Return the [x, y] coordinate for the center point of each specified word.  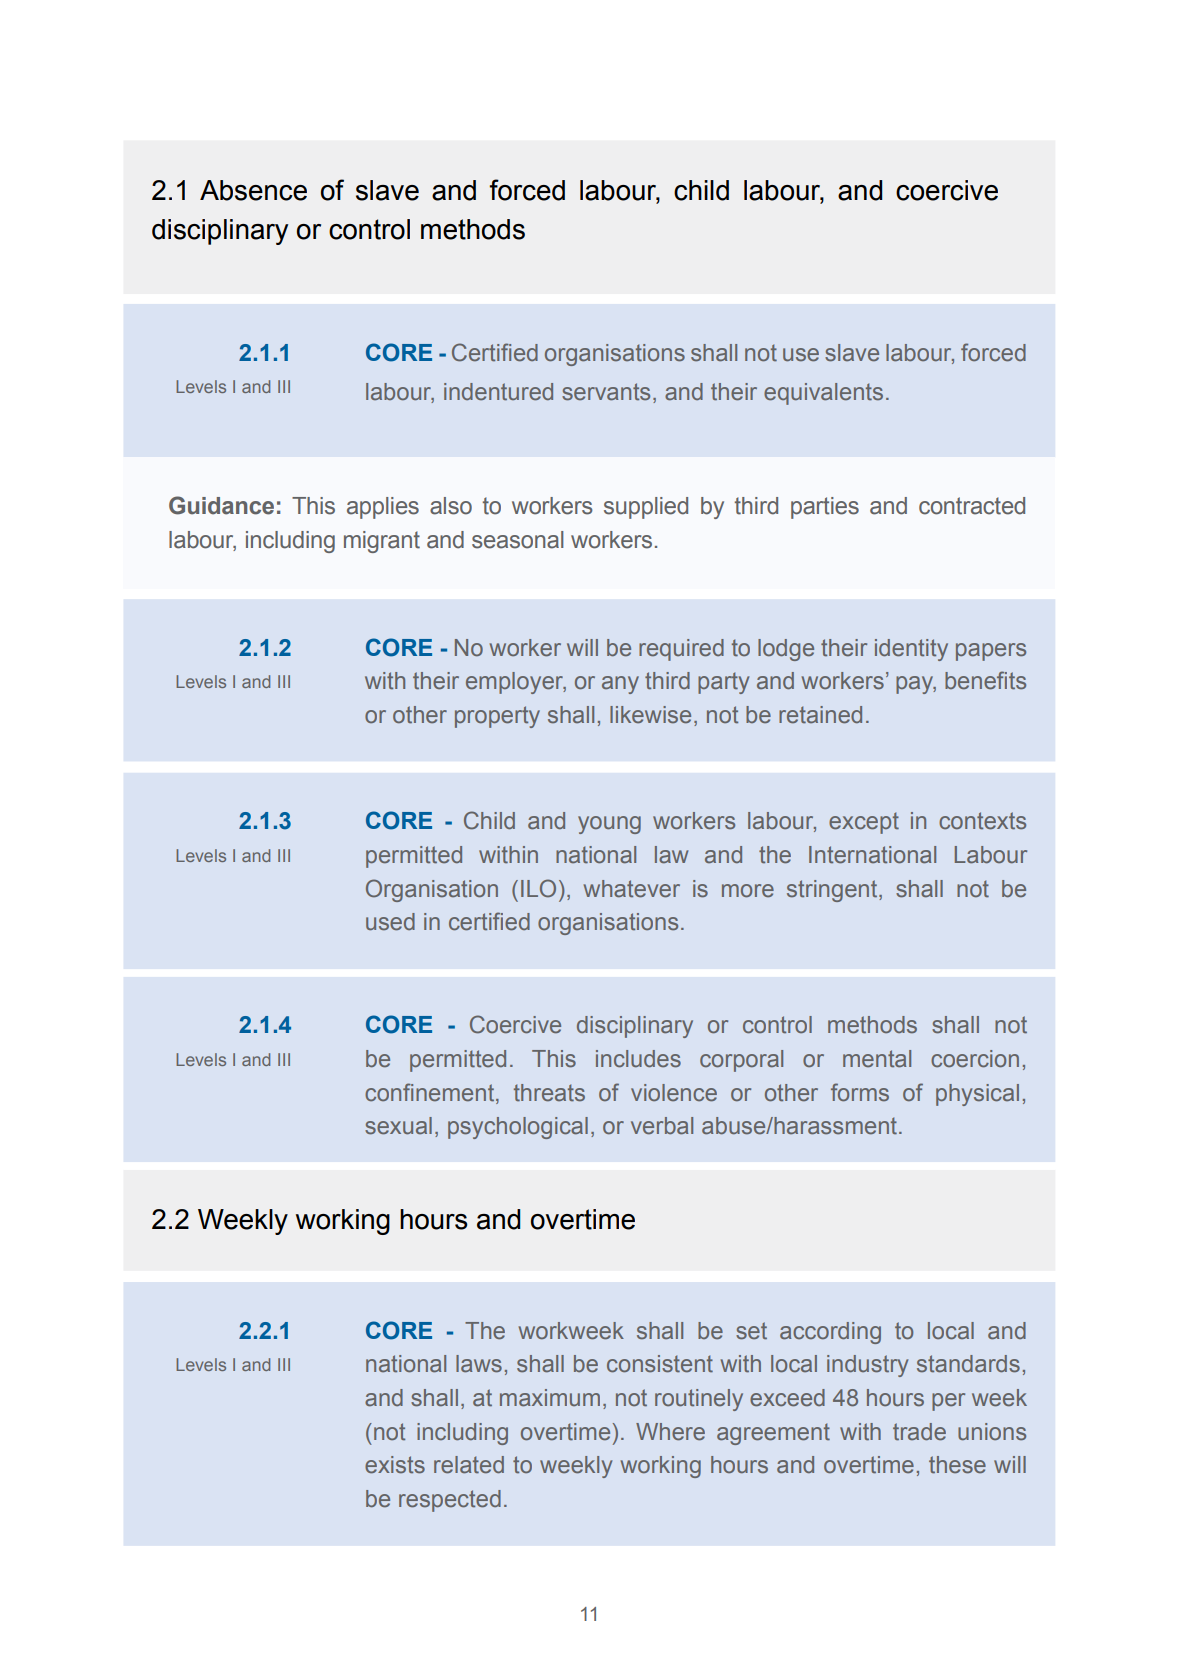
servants [606, 392]
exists [395, 1465]
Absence [253, 190]
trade [919, 1432]
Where [670, 1432]
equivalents [823, 394]
